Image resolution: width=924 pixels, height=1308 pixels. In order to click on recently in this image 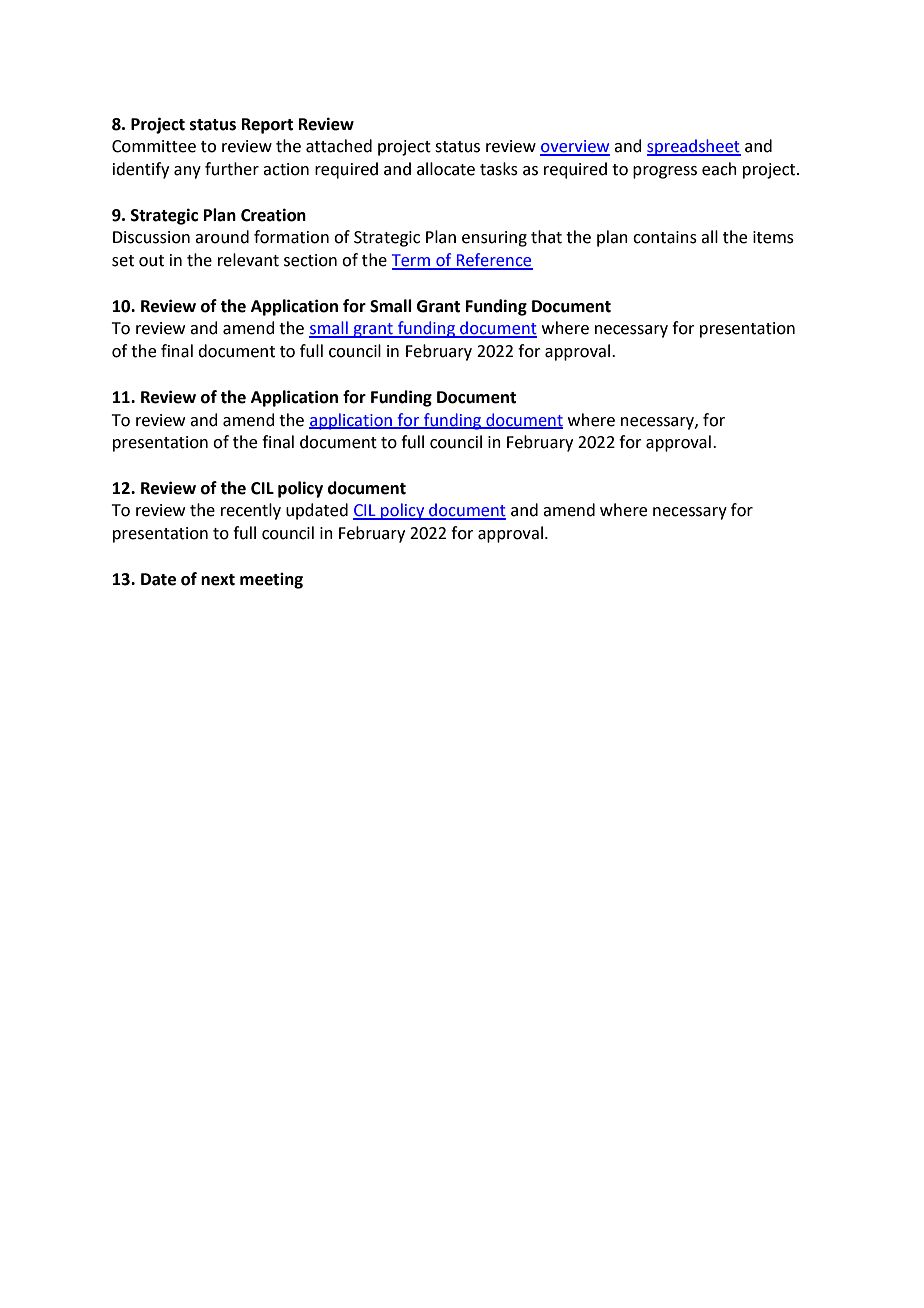, I will do `click(251, 511)`.
